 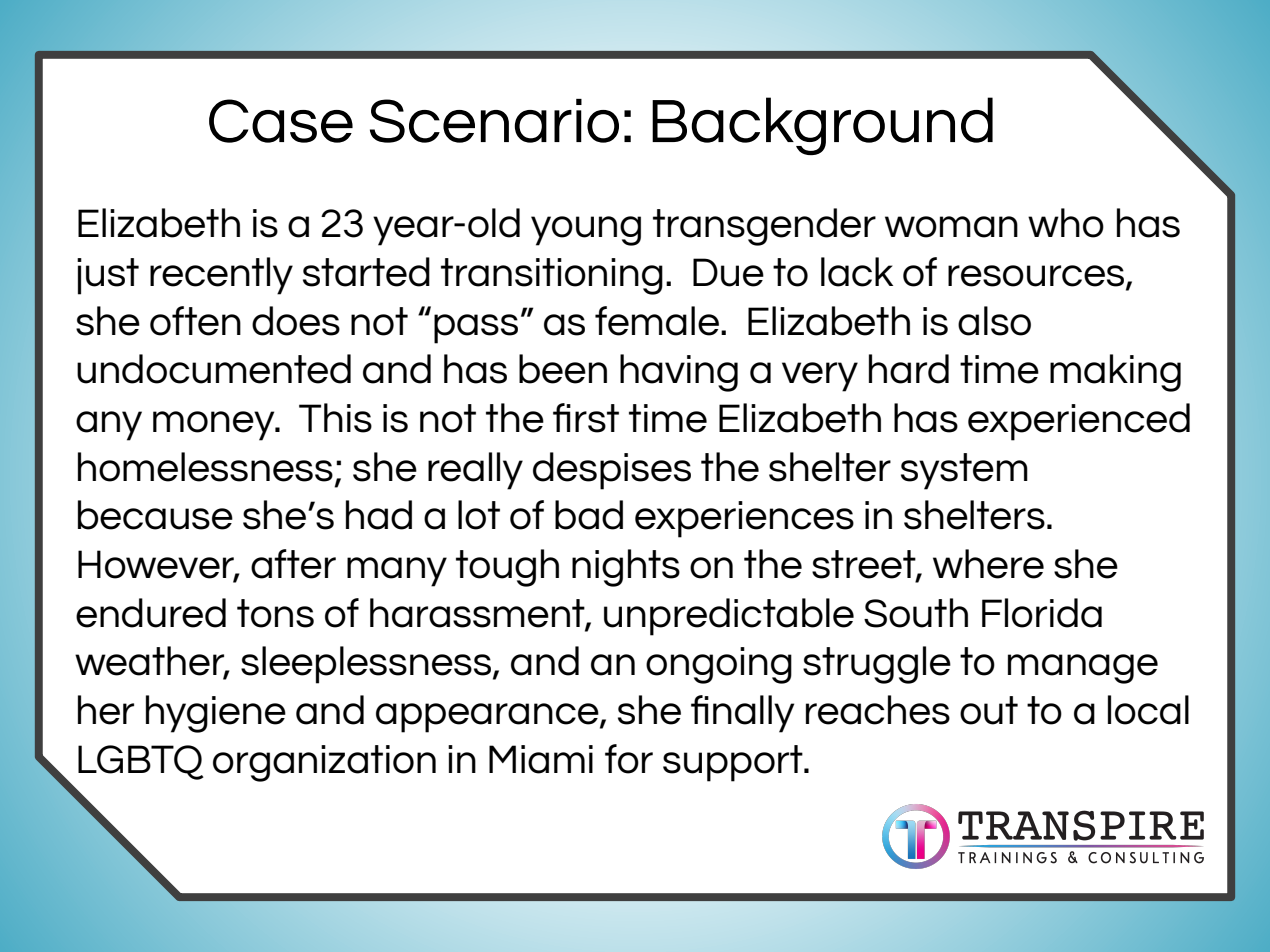 What do you see at coordinates (1079, 422) in the image?
I see `experienced` at bounding box center [1079, 422].
